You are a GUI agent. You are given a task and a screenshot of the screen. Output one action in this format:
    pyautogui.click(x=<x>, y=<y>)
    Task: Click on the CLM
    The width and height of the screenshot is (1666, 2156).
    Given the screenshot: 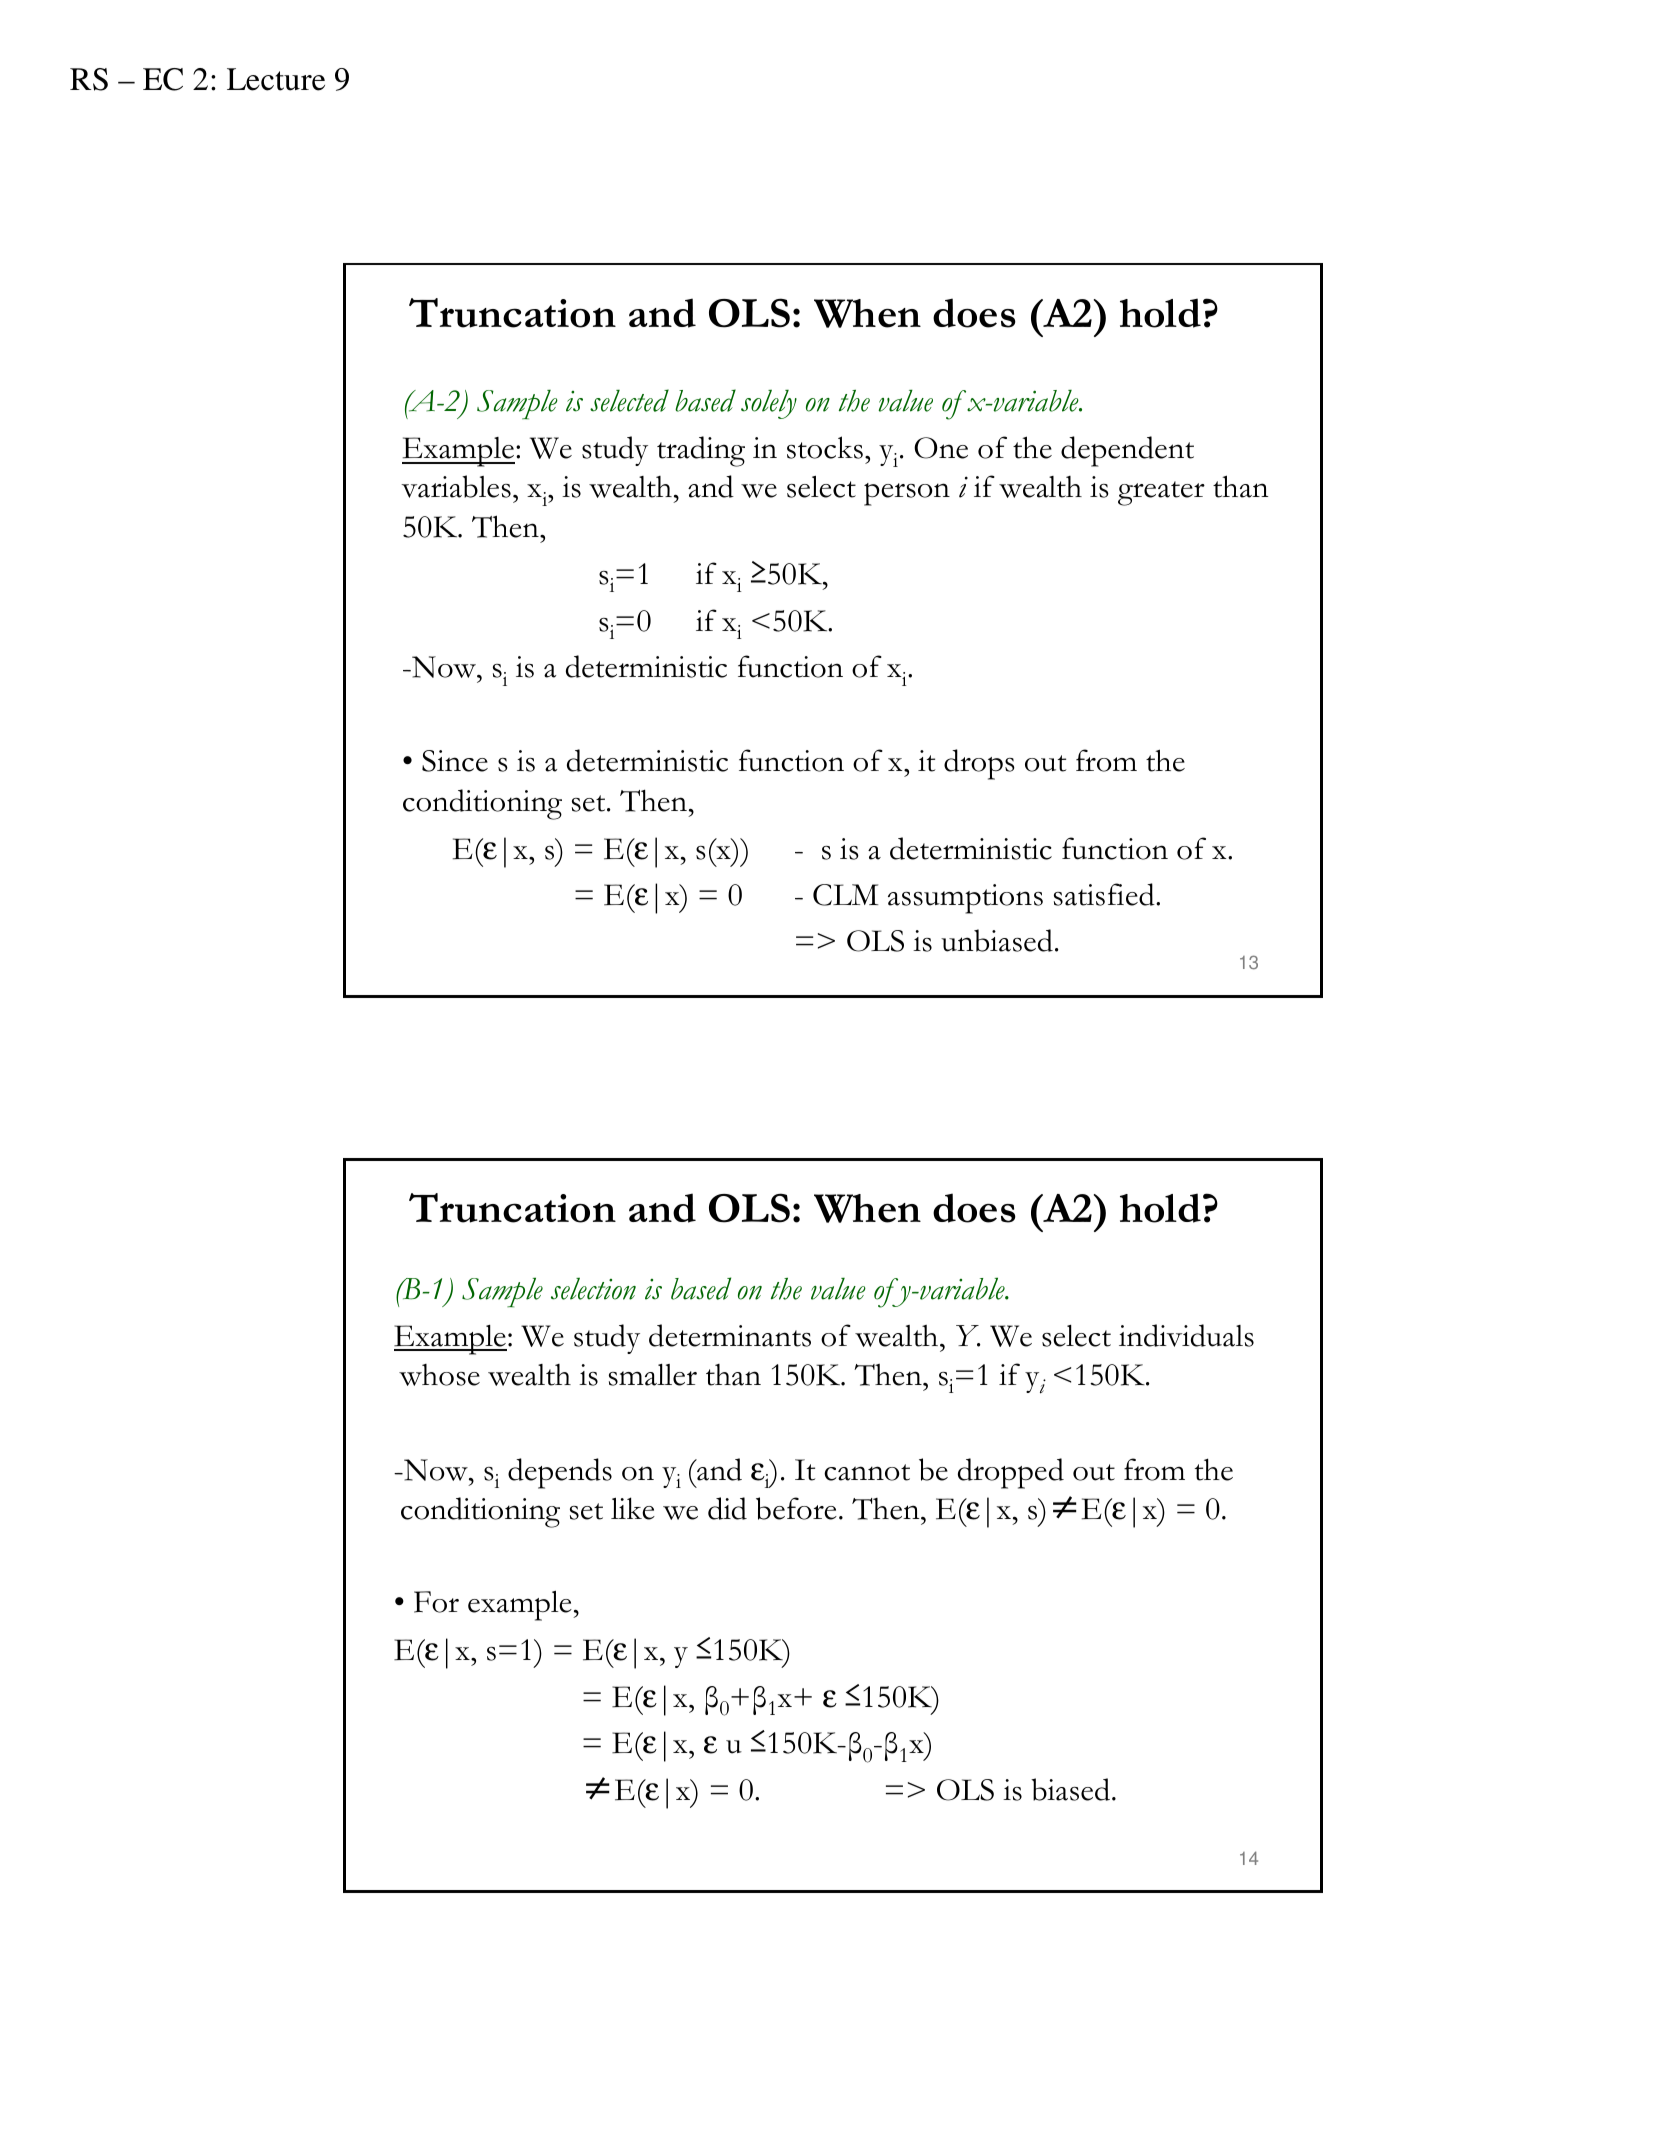 What is the action you would take?
    pyautogui.click(x=845, y=895)
